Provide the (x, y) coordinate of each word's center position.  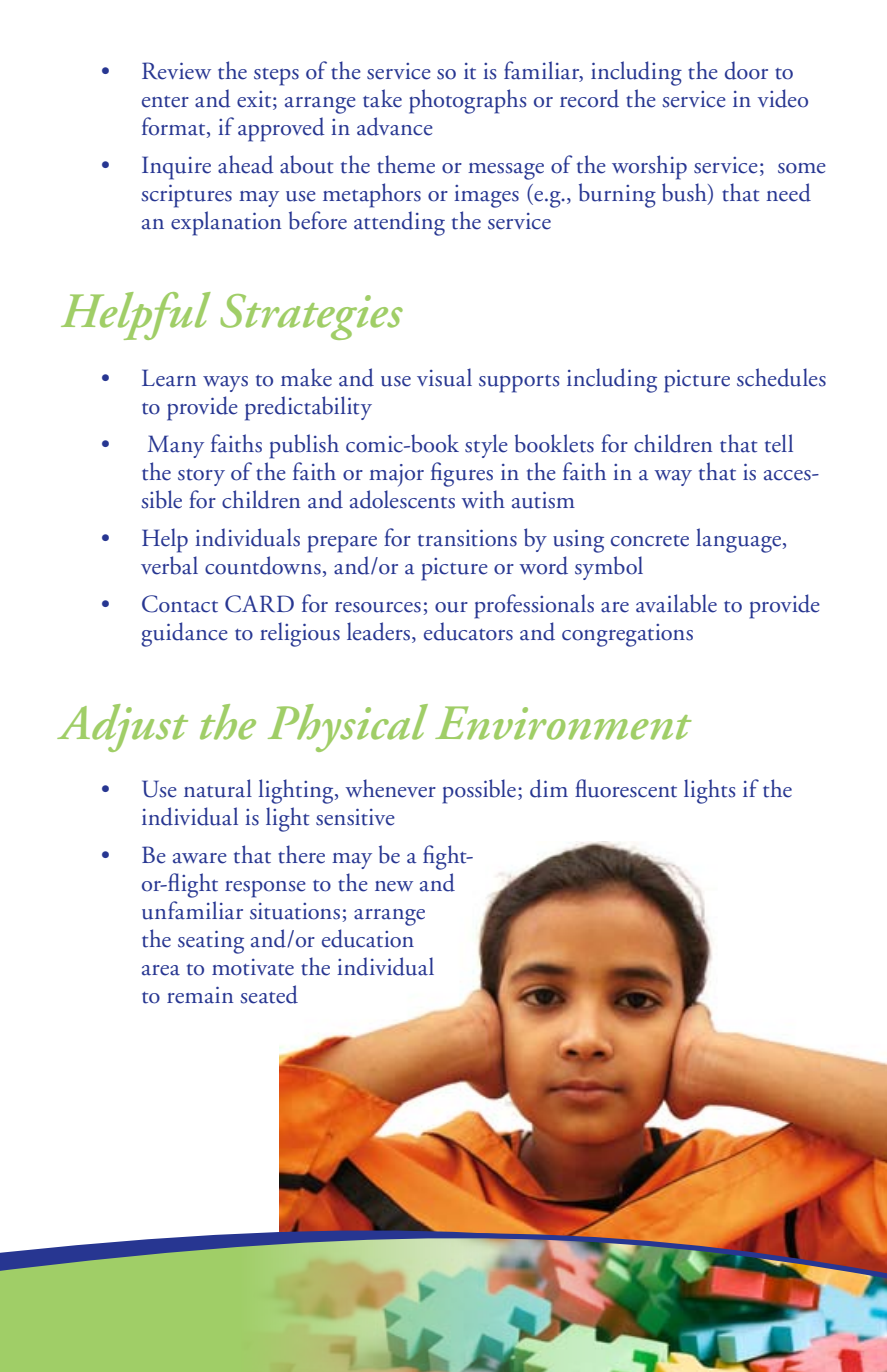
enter (165, 102)
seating (211, 942)
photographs (468, 101)
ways (225, 384)
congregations (627, 635)
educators (468, 631)
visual (444, 377)
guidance (184, 634)
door (746, 70)
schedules (781, 377)
